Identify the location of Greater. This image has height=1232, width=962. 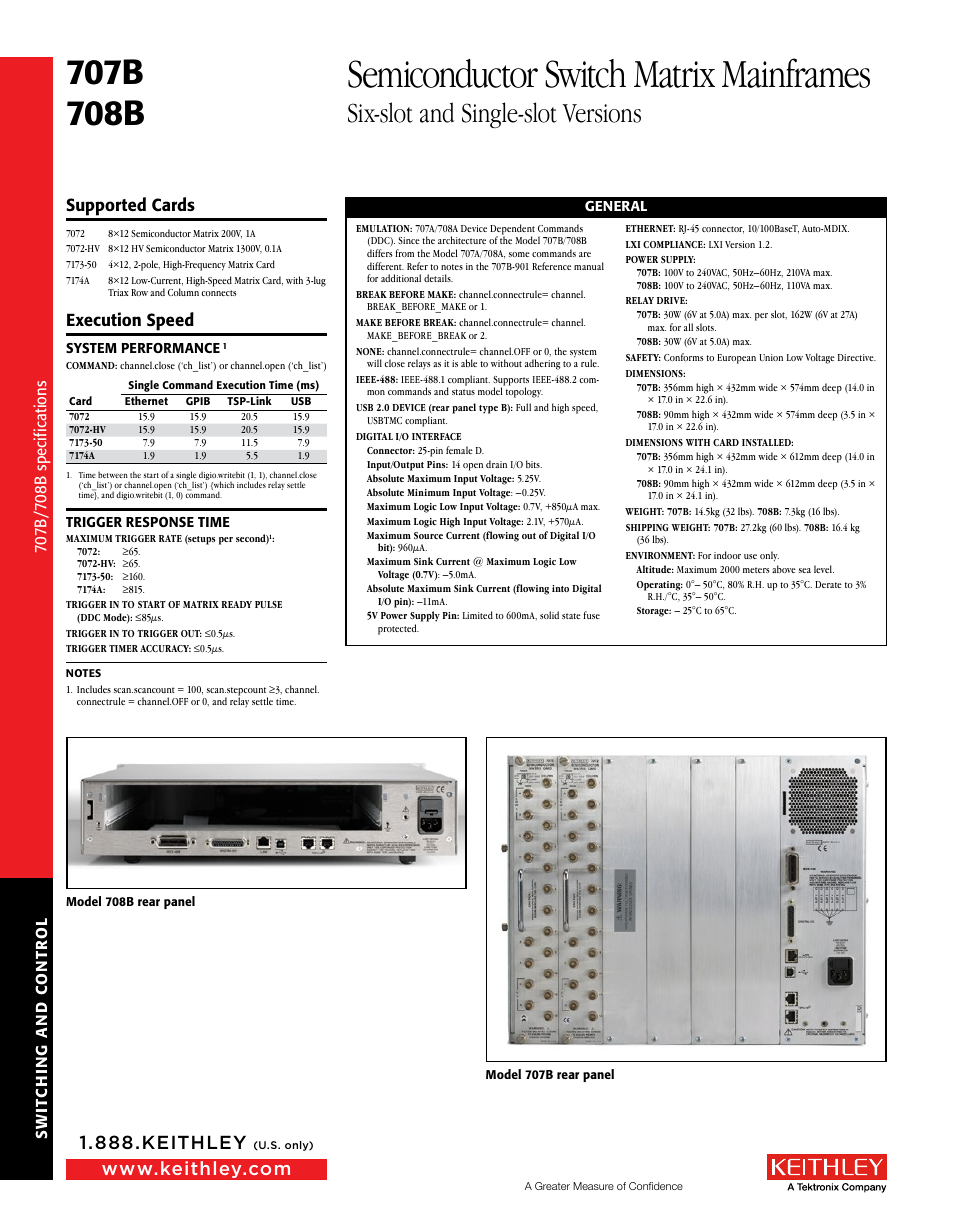
(552, 1186).
